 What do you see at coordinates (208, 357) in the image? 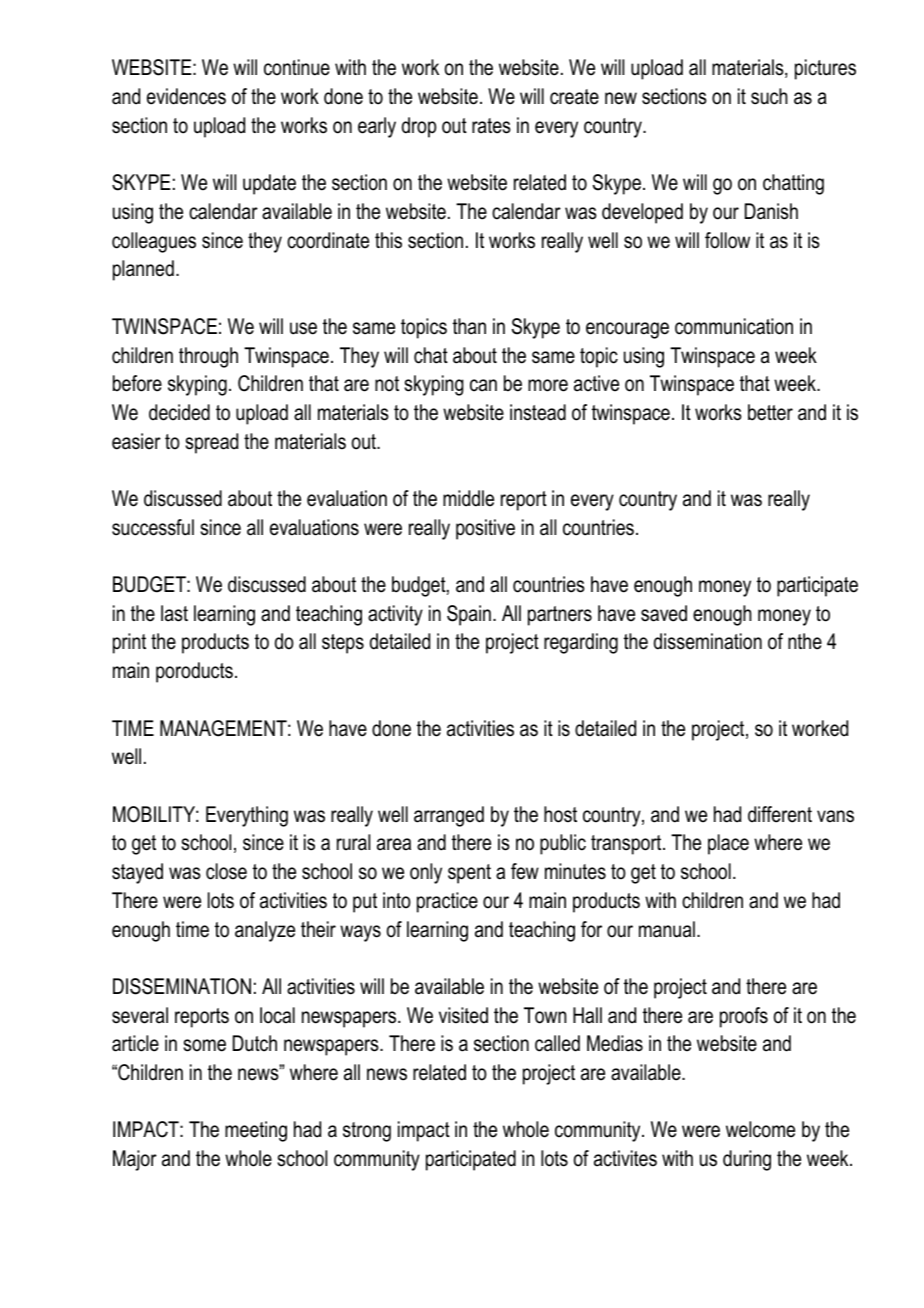
I see `through` at bounding box center [208, 357].
